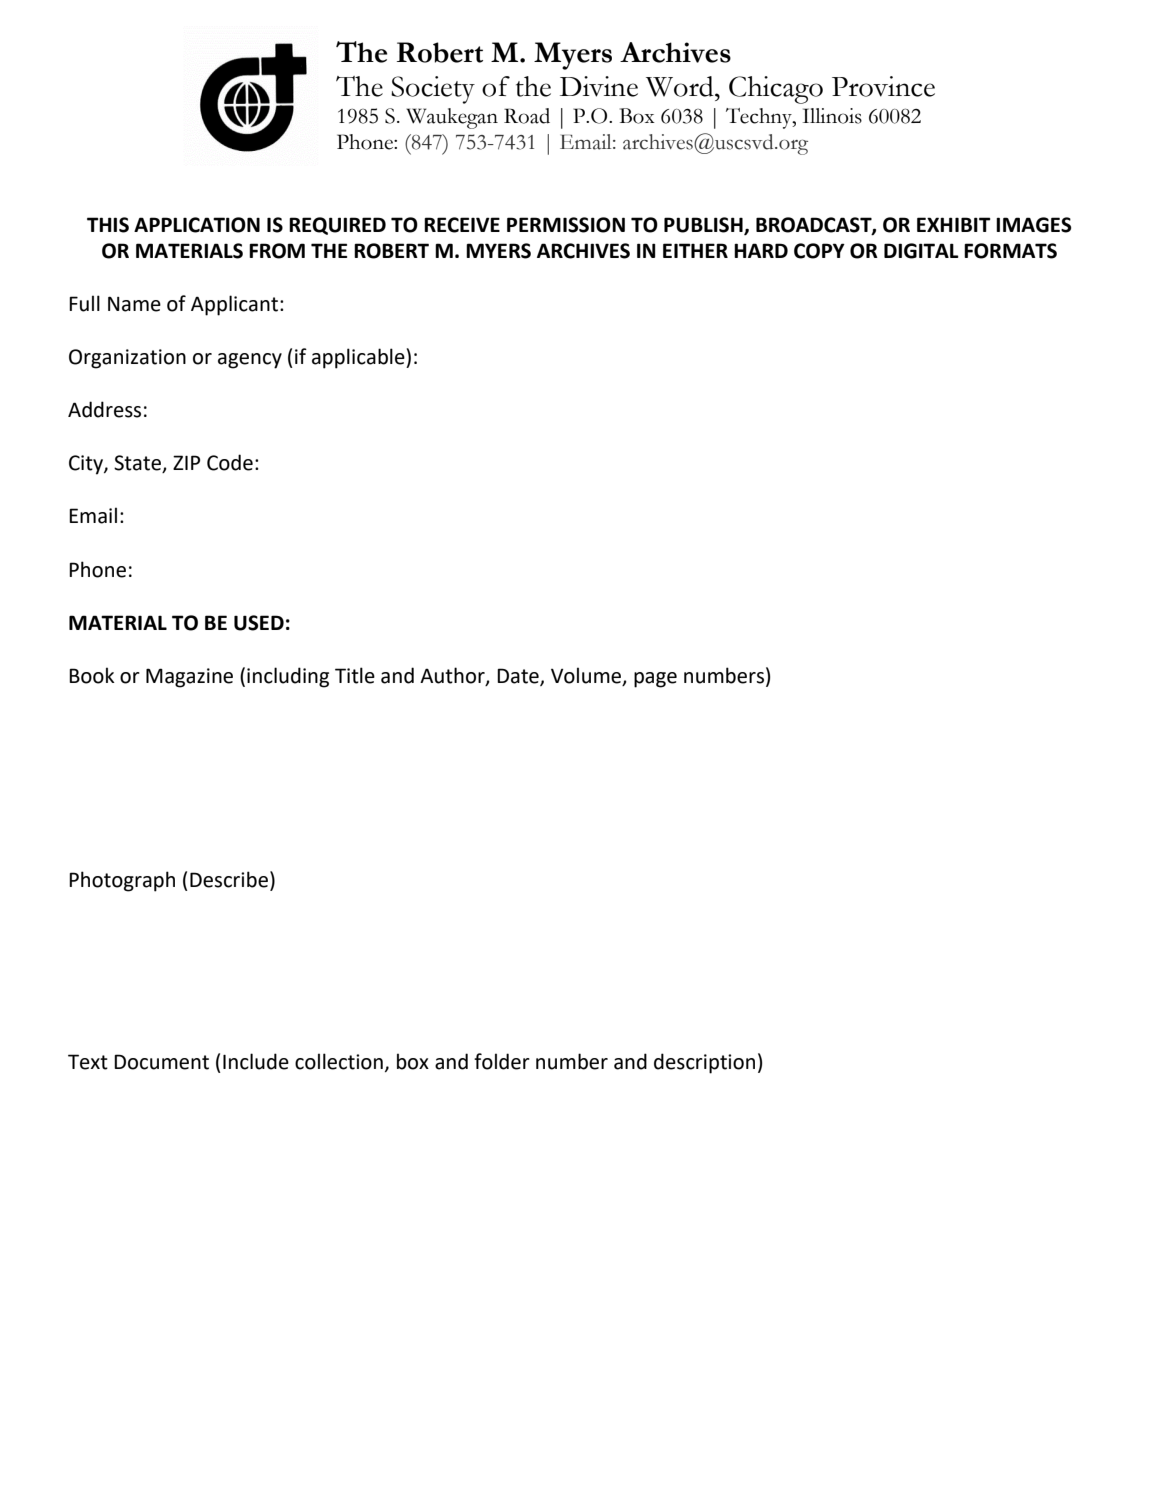 Image resolution: width=1159 pixels, height=1500 pixels. Describe the element at coordinates (197, 225) in the image. I see `APPLICATION` at that location.
